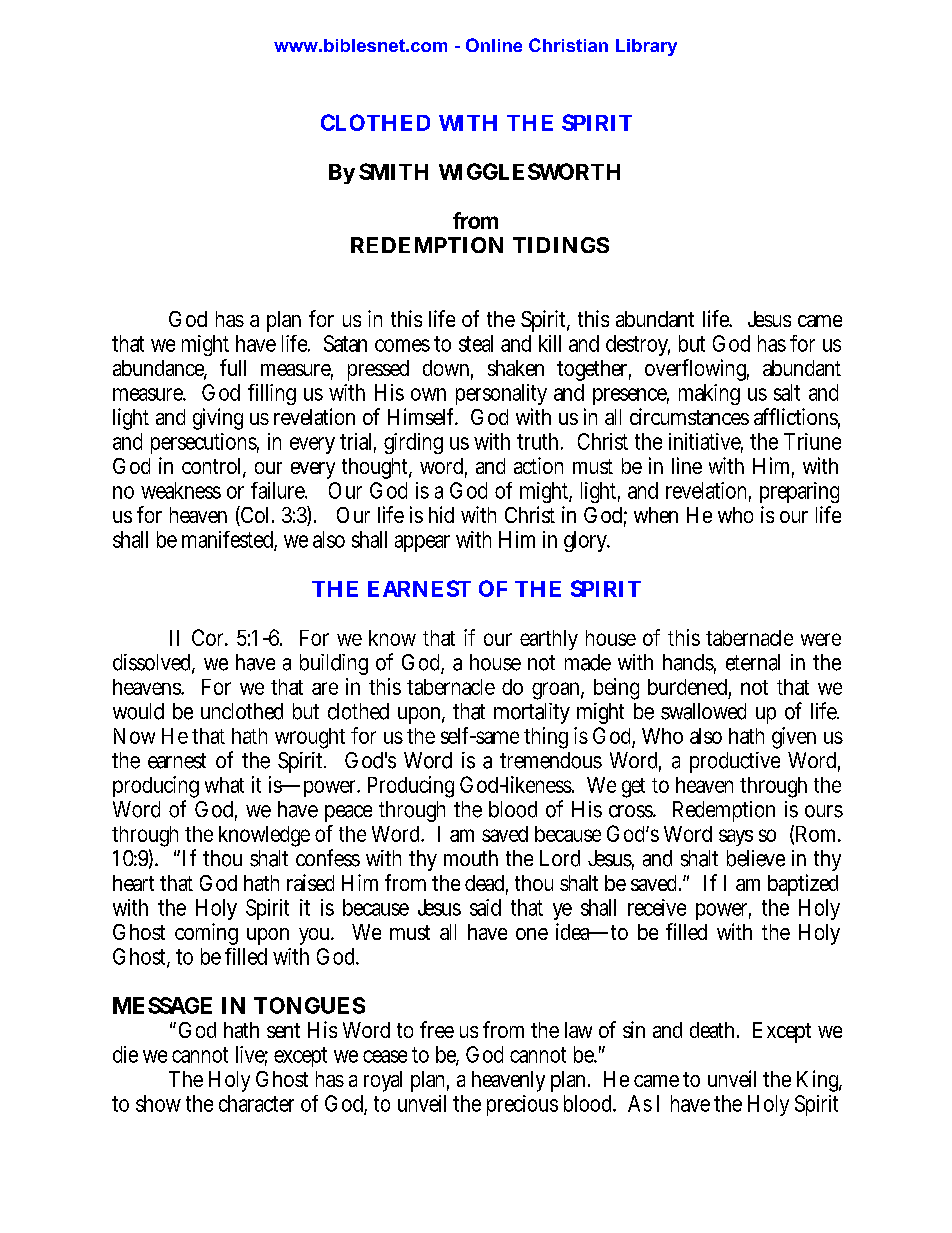  What do you see at coordinates (697, 370) in the screenshot?
I see `overflowing` at bounding box center [697, 370].
